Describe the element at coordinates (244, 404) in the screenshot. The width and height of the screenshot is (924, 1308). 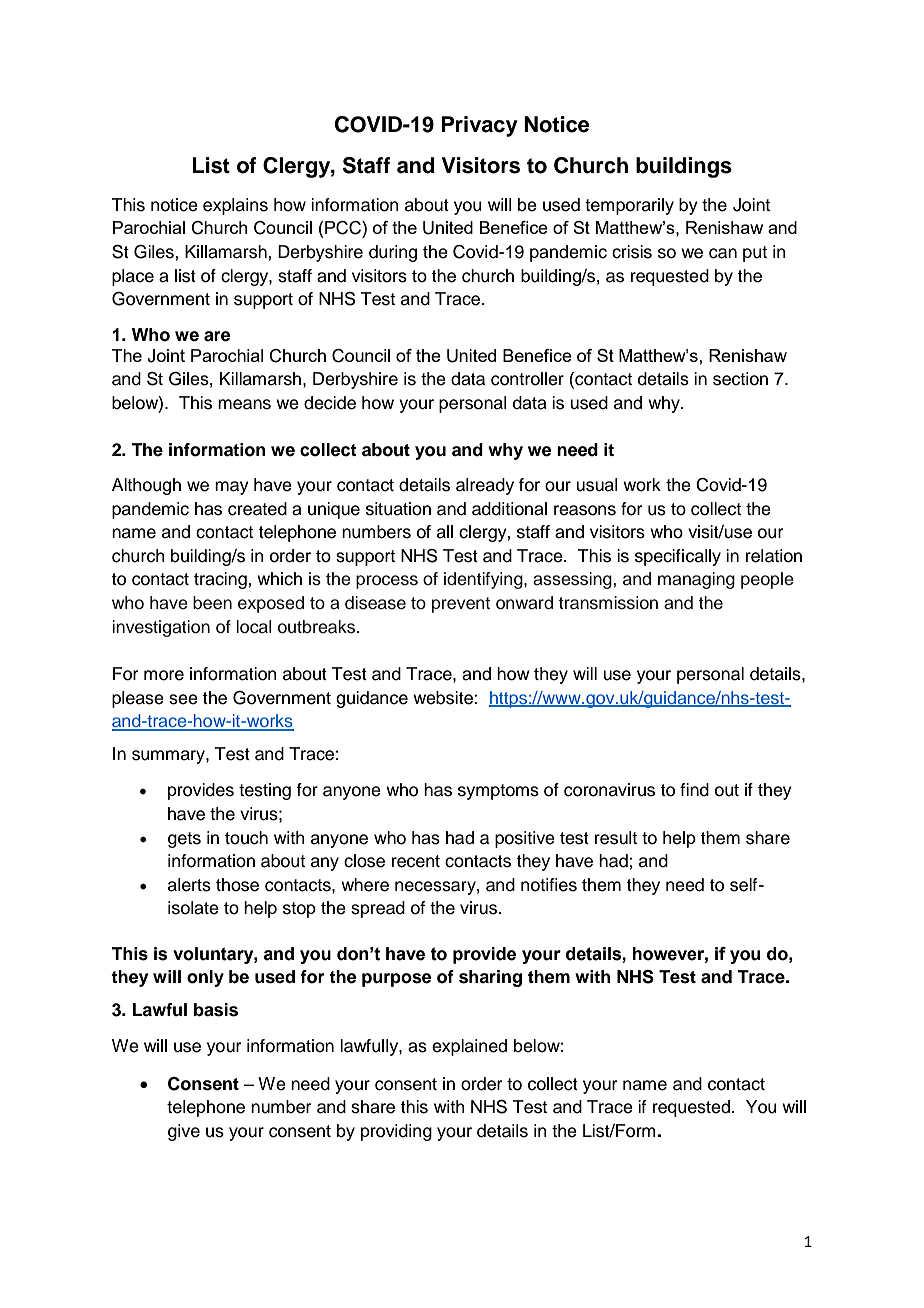
I see `means` at that location.
